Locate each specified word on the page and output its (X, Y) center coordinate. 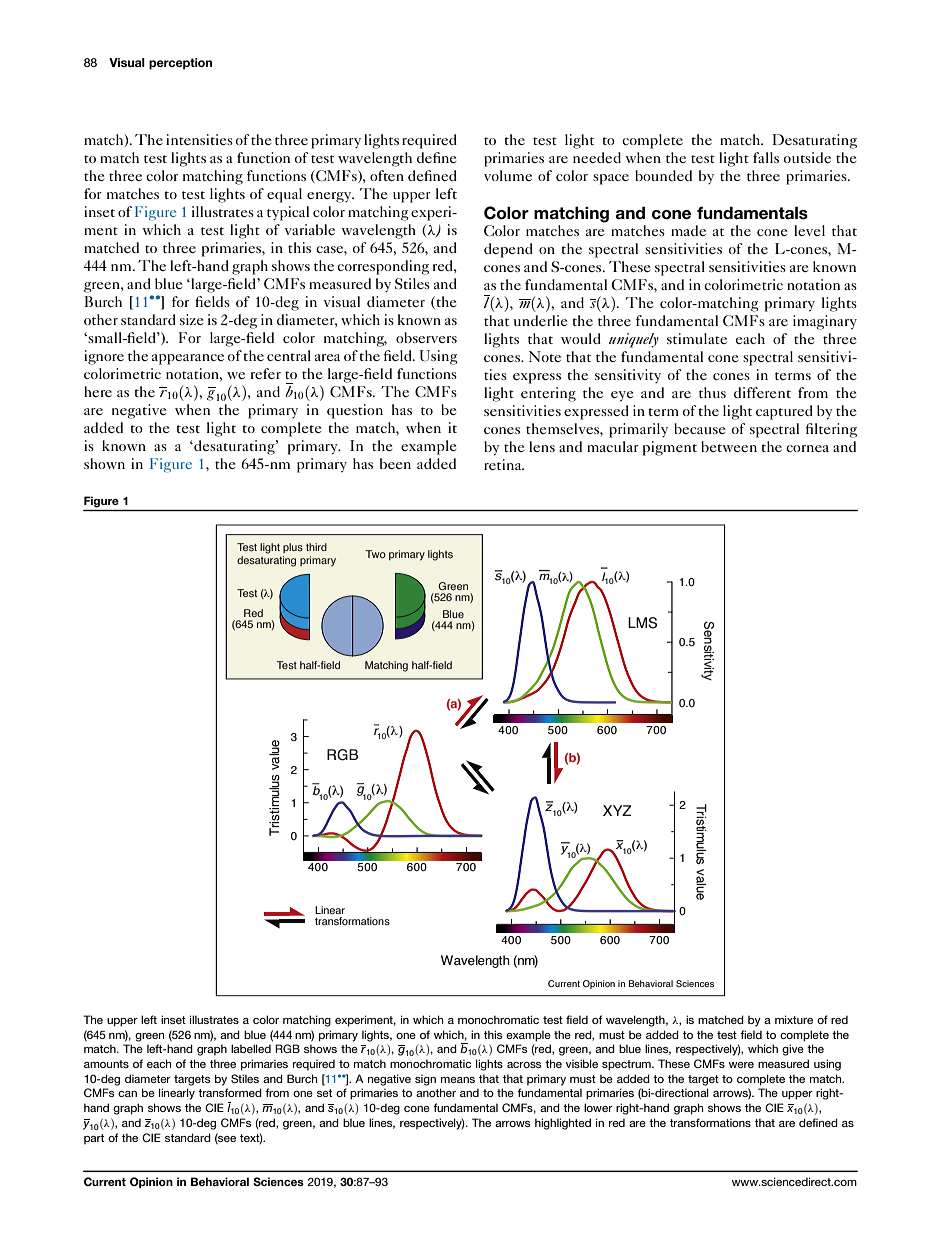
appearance (188, 359)
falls (766, 157)
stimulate (697, 338)
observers (426, 337)
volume (508, 175)
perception (180, 64)
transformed (230, 1092)
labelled (251, 1048)
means (458, 1080)
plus (293, 548)
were (741, 1065)
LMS (642, 623)
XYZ (617, 810)
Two (376, 554)
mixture (794, 1019)
